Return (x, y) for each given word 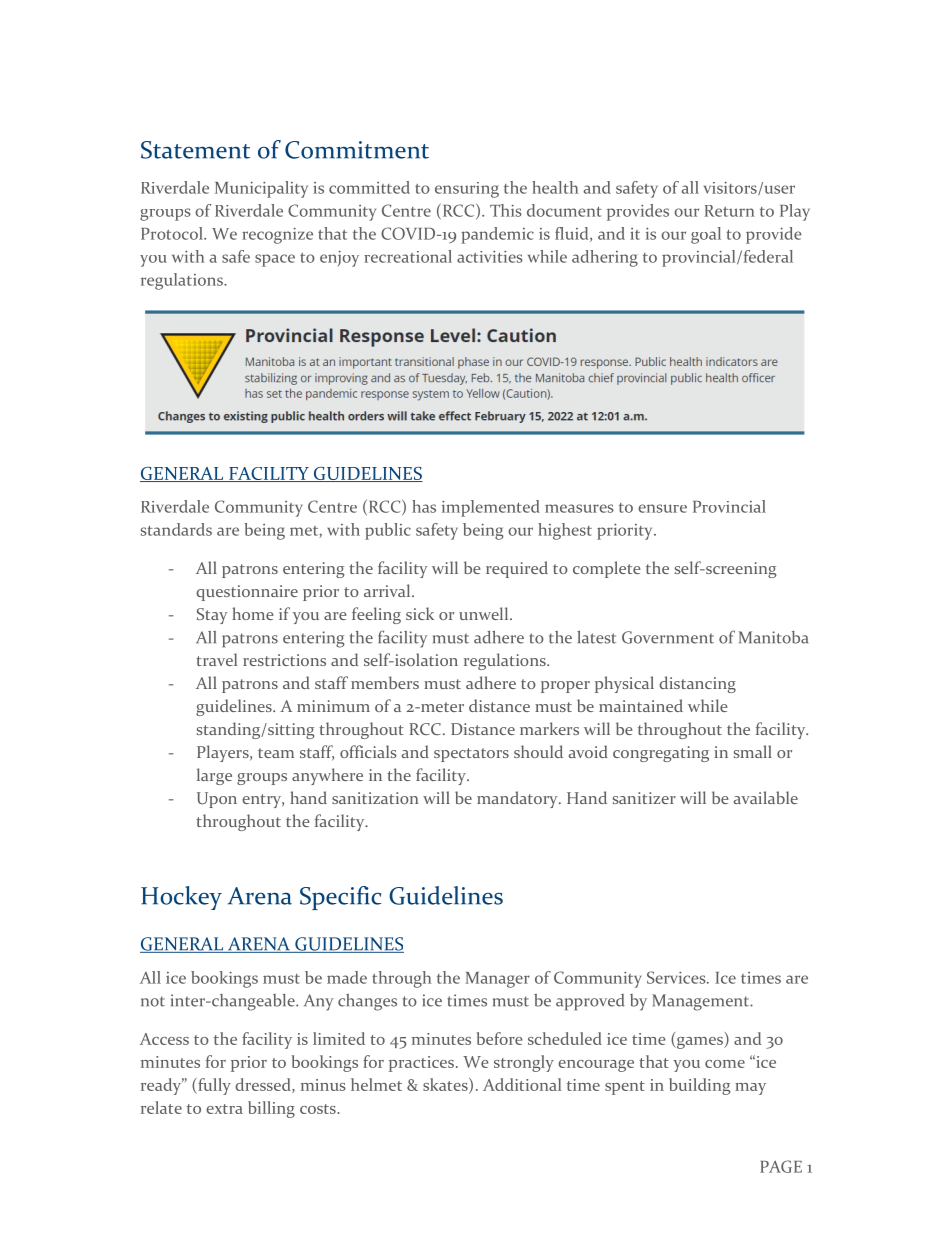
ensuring (467, 190)
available (766, 797)
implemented (491, 508)
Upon (217, 800)
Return (729, 211)
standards (176, 529)
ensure (662, 508)
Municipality (261, 189)
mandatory (518, 799)
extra (224, 1109)
